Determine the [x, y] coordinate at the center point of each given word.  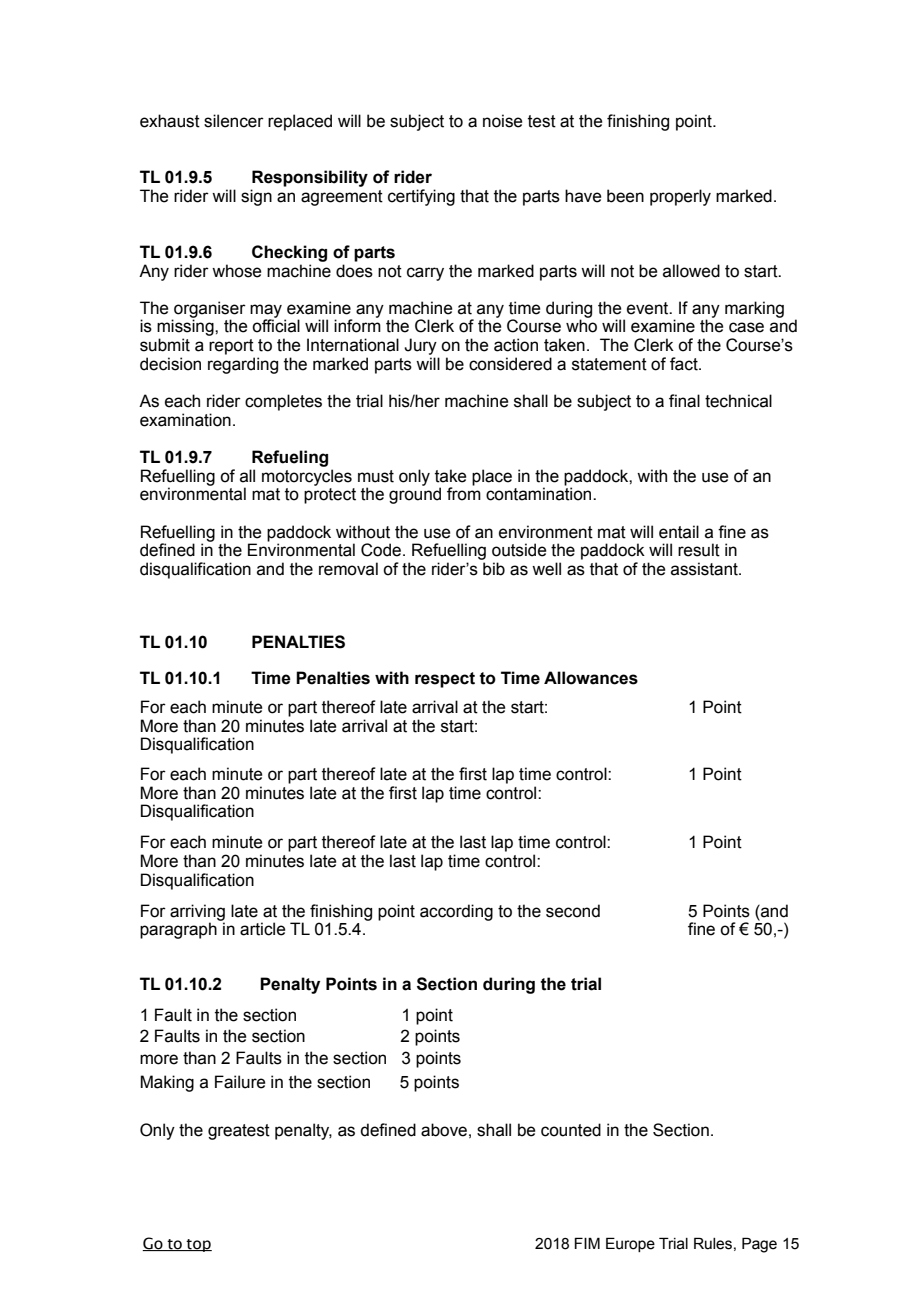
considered [510, 364]
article [262, 929]
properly [680, 197]
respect [445, 680]
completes [283, 402]
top [198, 1245]
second [573, 911]
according [456, 912]
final [684, 401]
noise [502, 121]
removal [348, 569]
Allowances [591, 678]
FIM [587, 1243]
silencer [234, 121]
